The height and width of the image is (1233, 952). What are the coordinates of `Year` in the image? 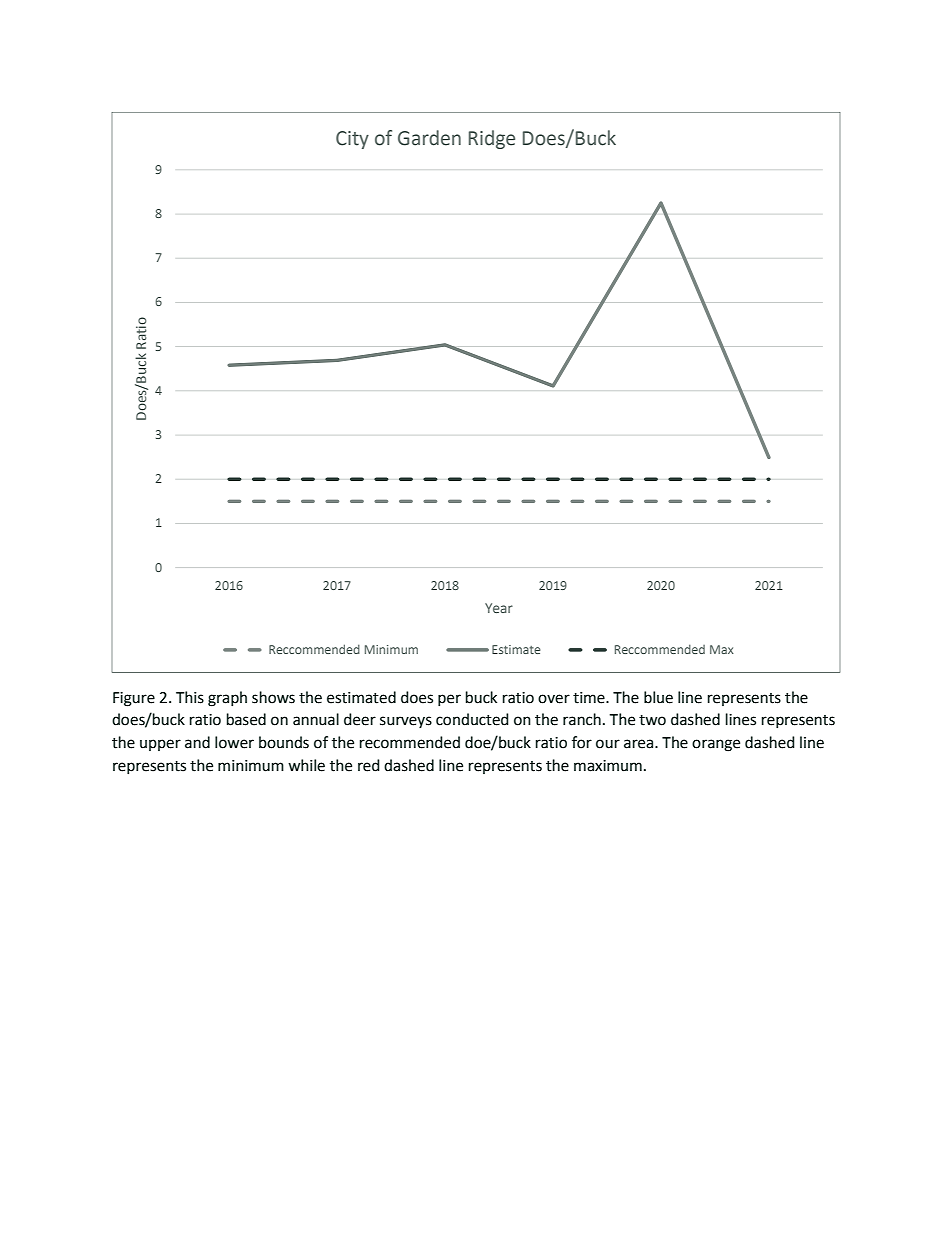 It's located at (499, 608).
